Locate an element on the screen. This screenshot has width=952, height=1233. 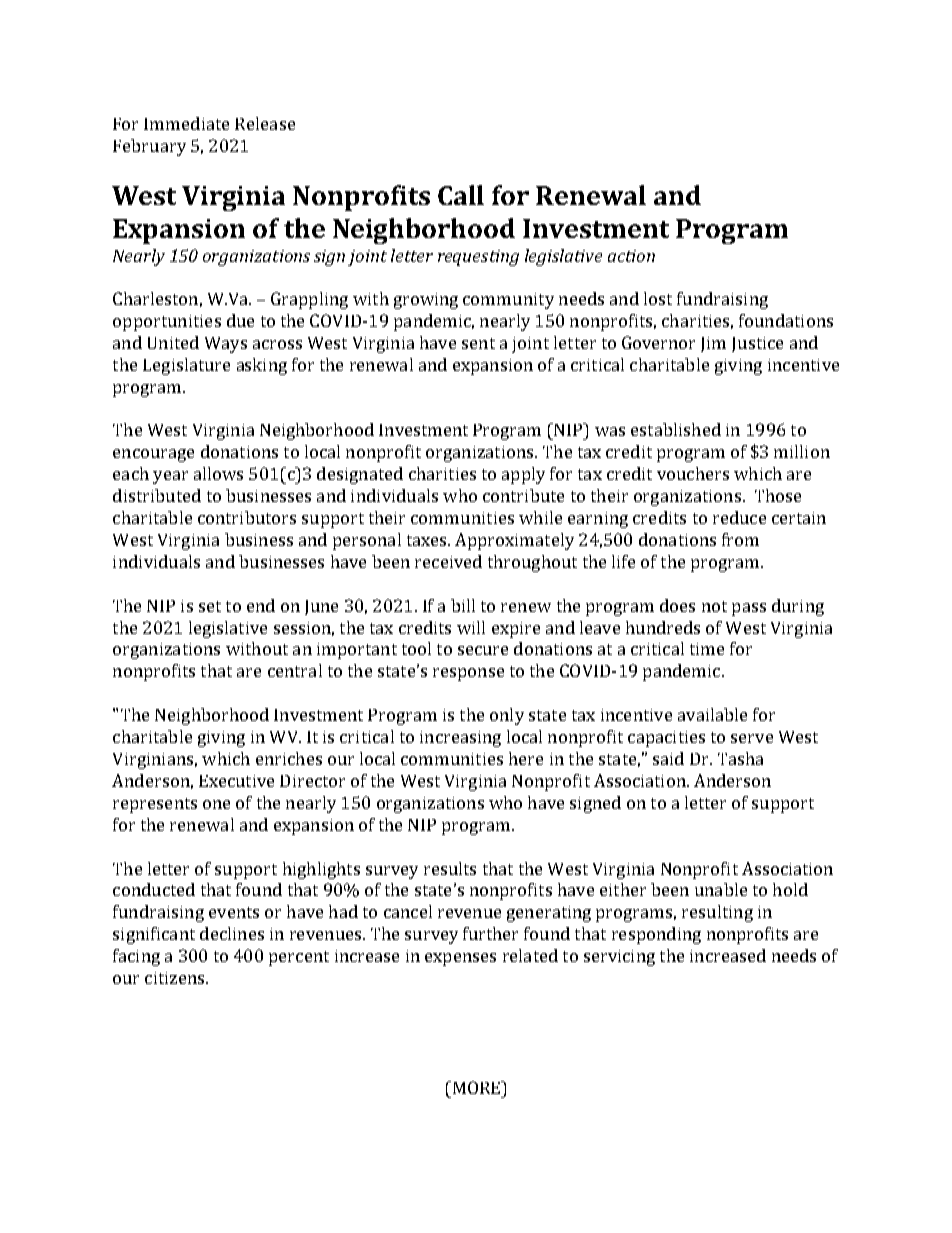
increasing is located at coordinates (460, 739).
